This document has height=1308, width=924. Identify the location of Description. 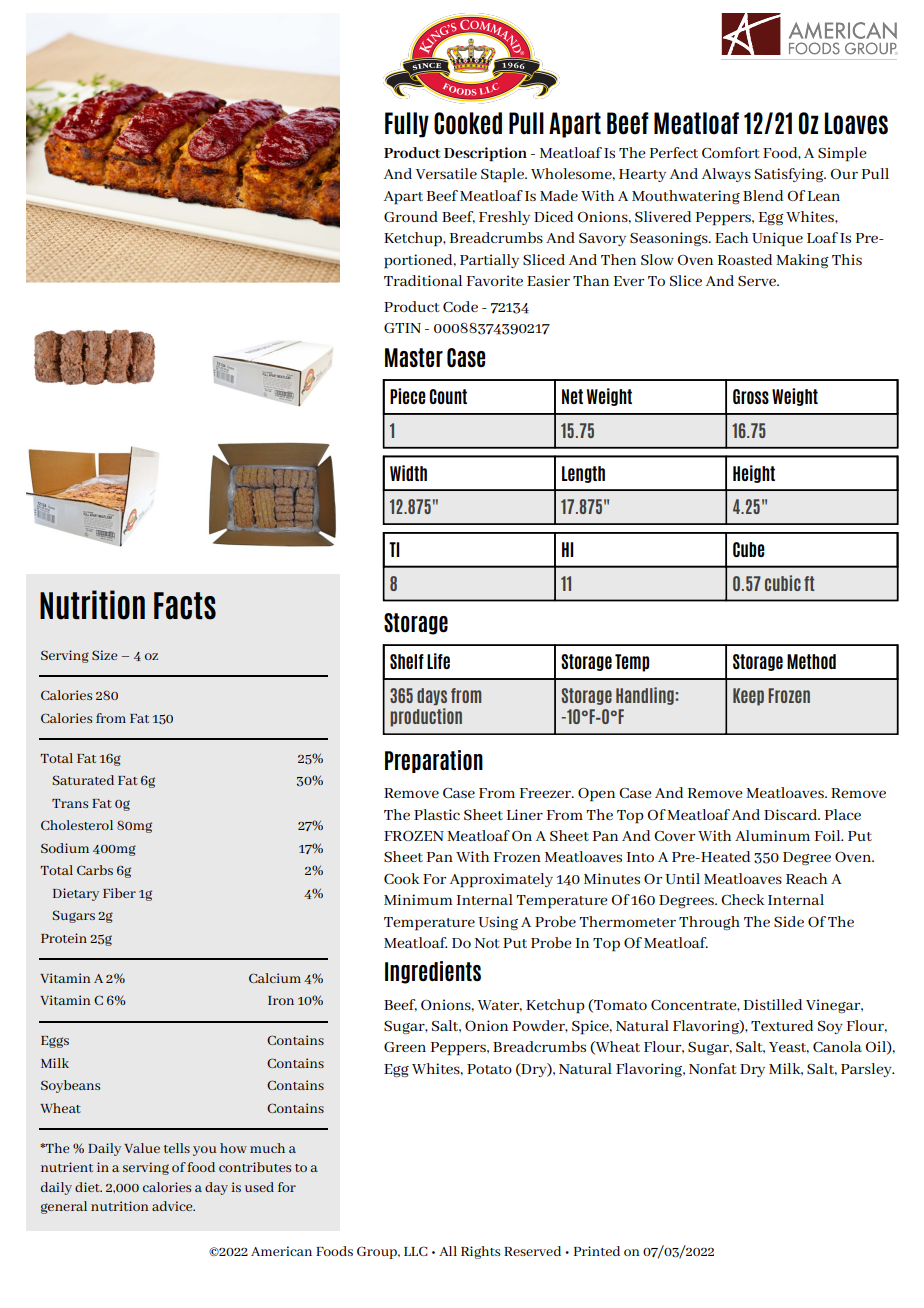
(485, 154).
